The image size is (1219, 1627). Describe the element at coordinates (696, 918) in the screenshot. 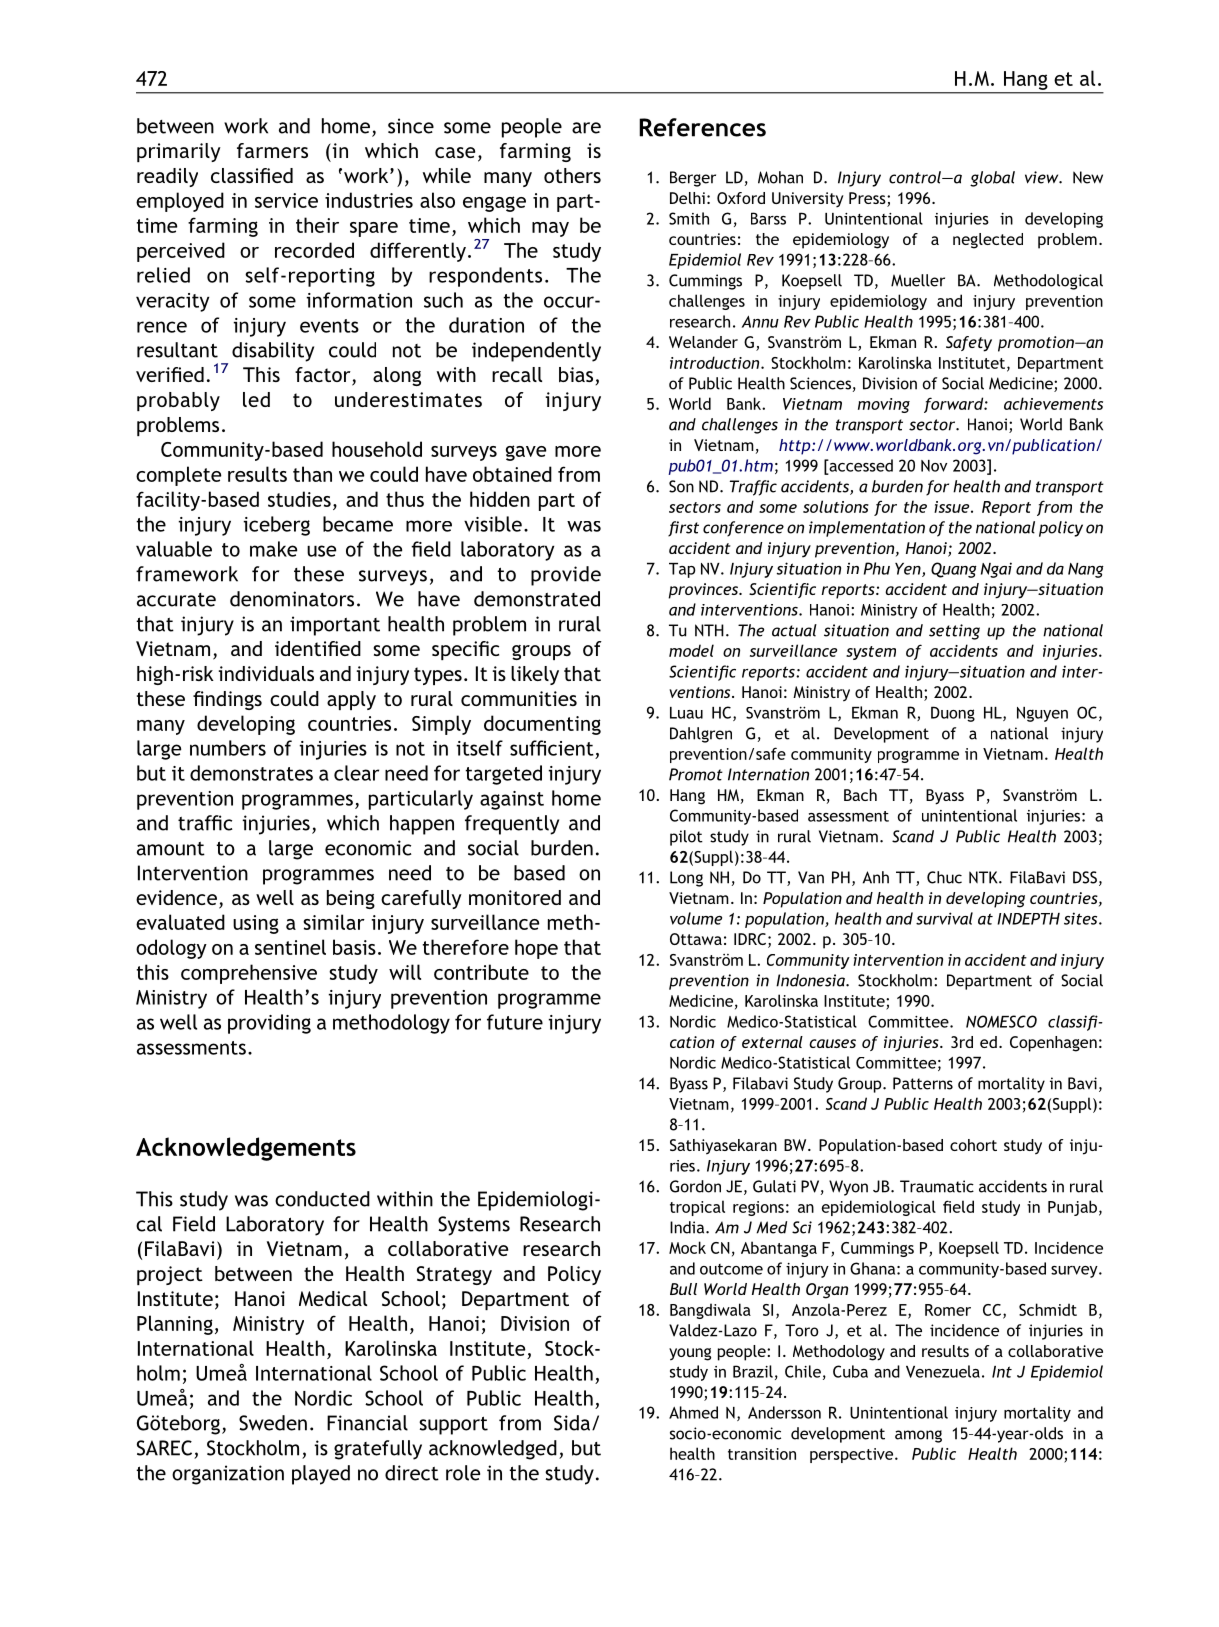

I see `volume` at that location.
